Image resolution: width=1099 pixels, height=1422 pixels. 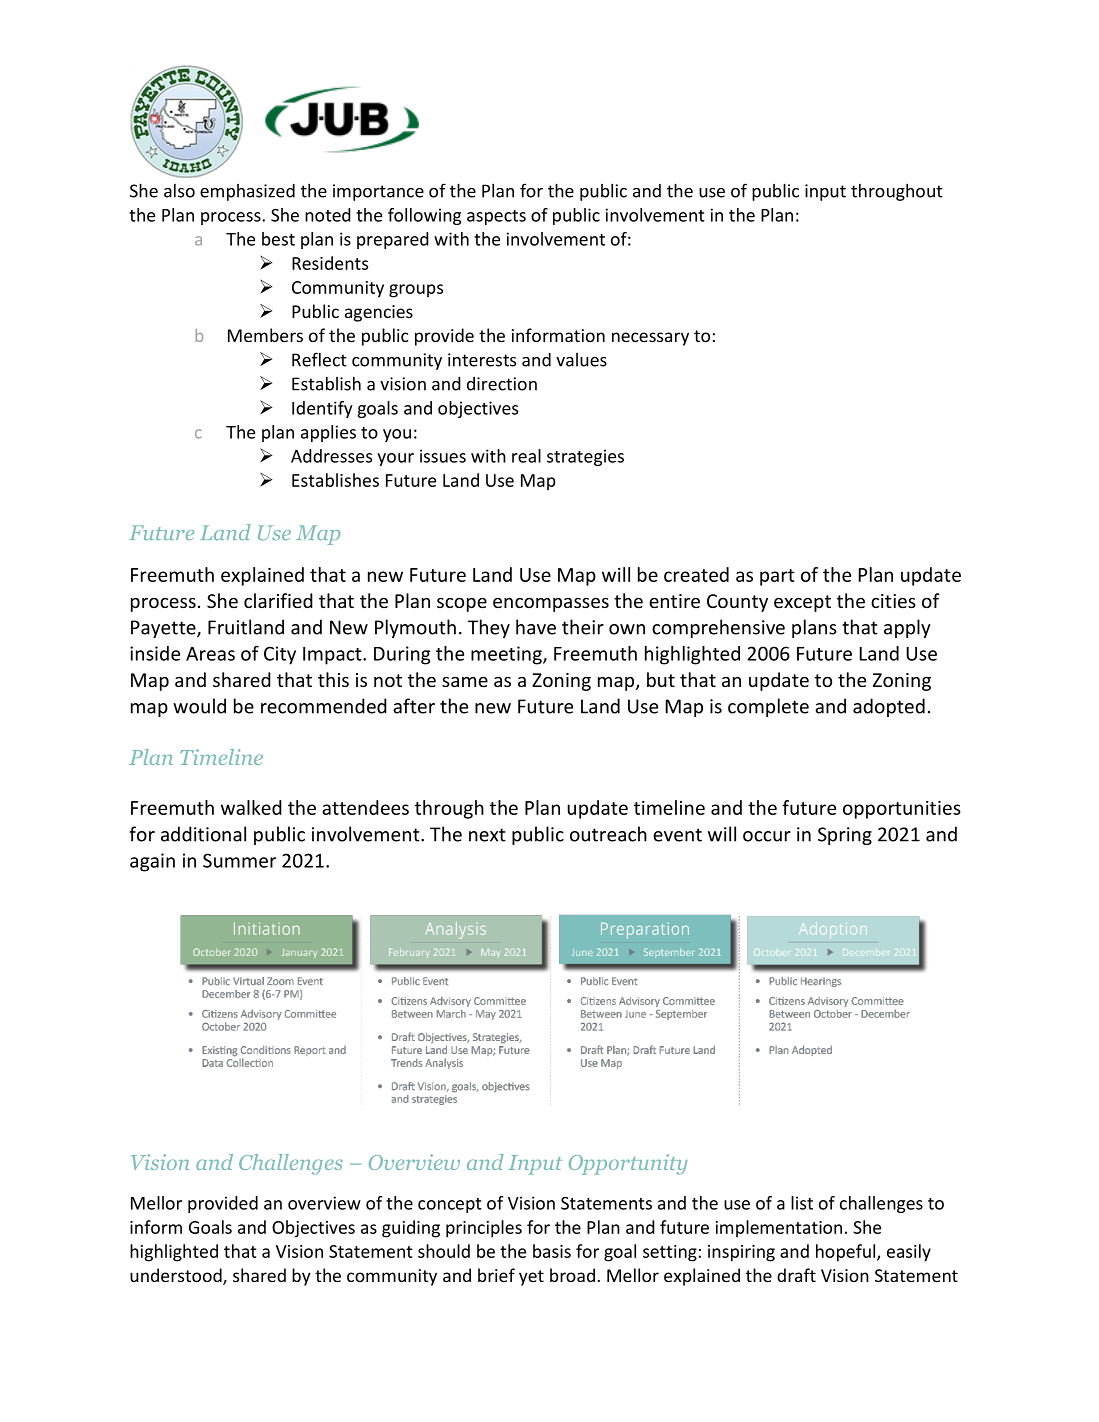 What do you see at coordinates (628, 1164) in the document?
I see `Opportunity` at bounding box center [628, 1164].
